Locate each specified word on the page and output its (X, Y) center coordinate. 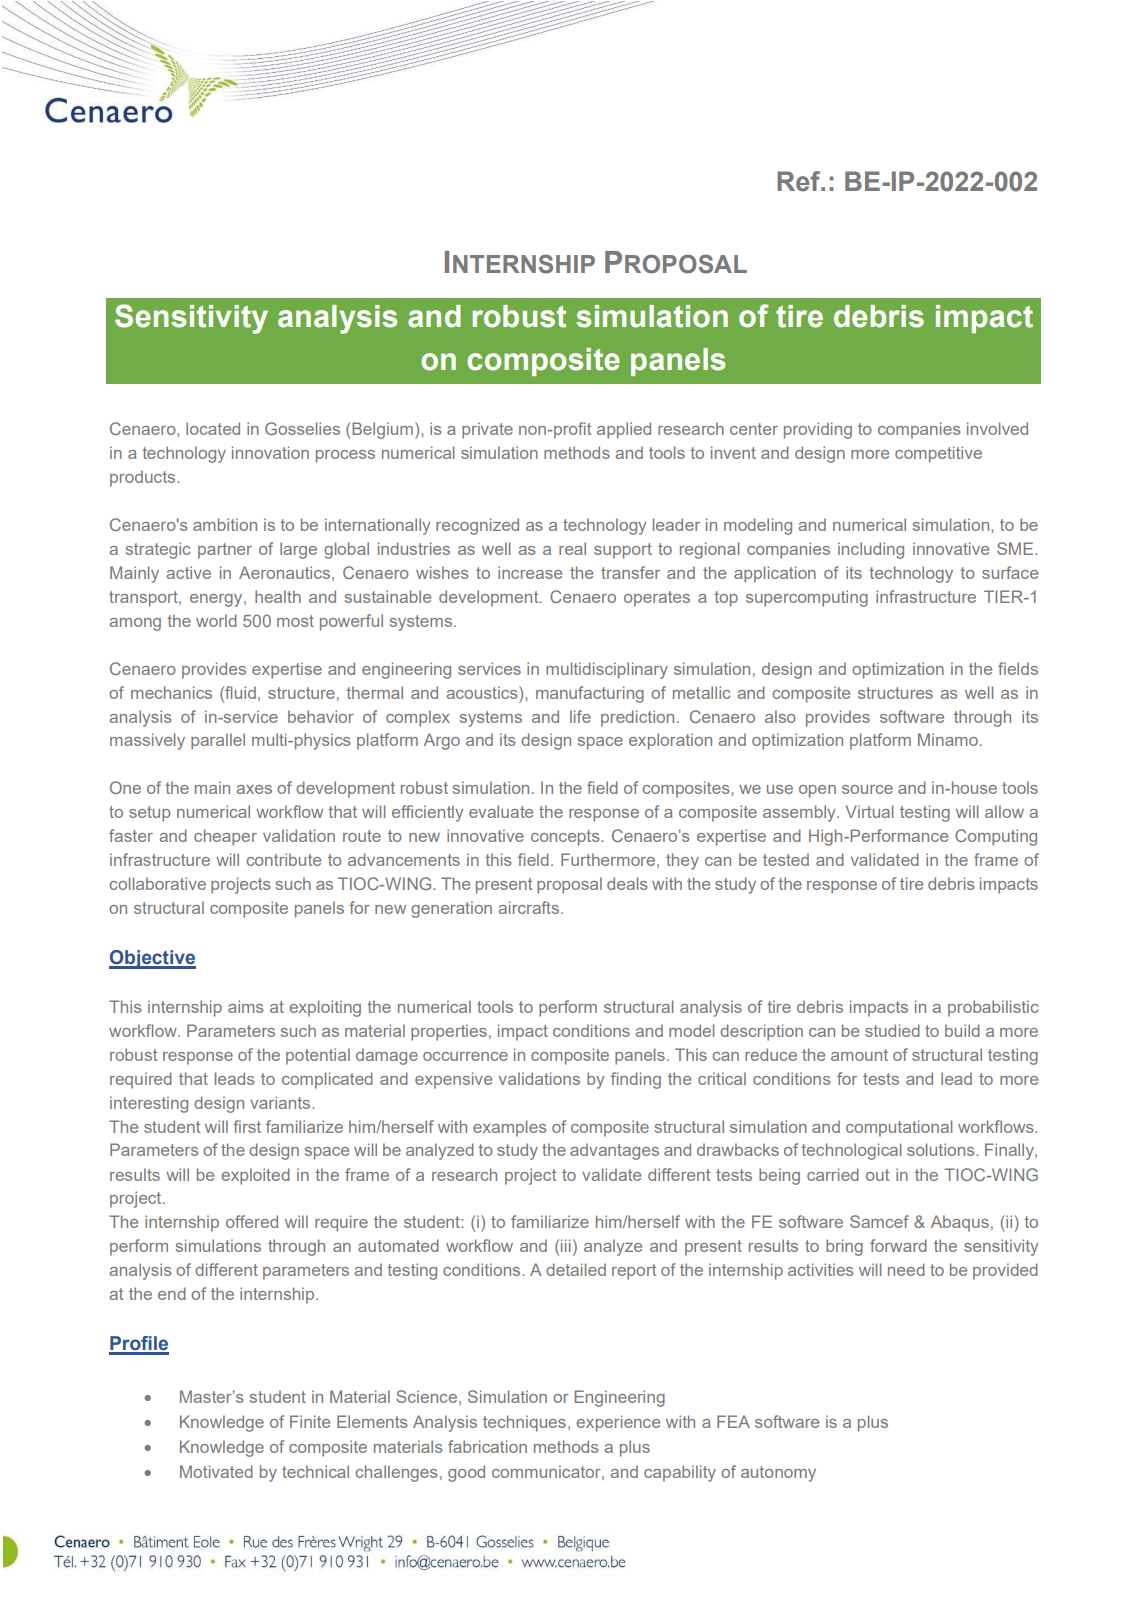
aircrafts (530, 907)
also (780, 716)
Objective (152, 959)
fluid (239, 692)
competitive (938, 454)
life (580, 716)
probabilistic (993, 1008)
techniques (524, 1423)
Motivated (216, 1471)
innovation (270, 452)
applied (624, 430)
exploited (255, 1176)
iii (566, 1245)
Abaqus (960, 1223)
